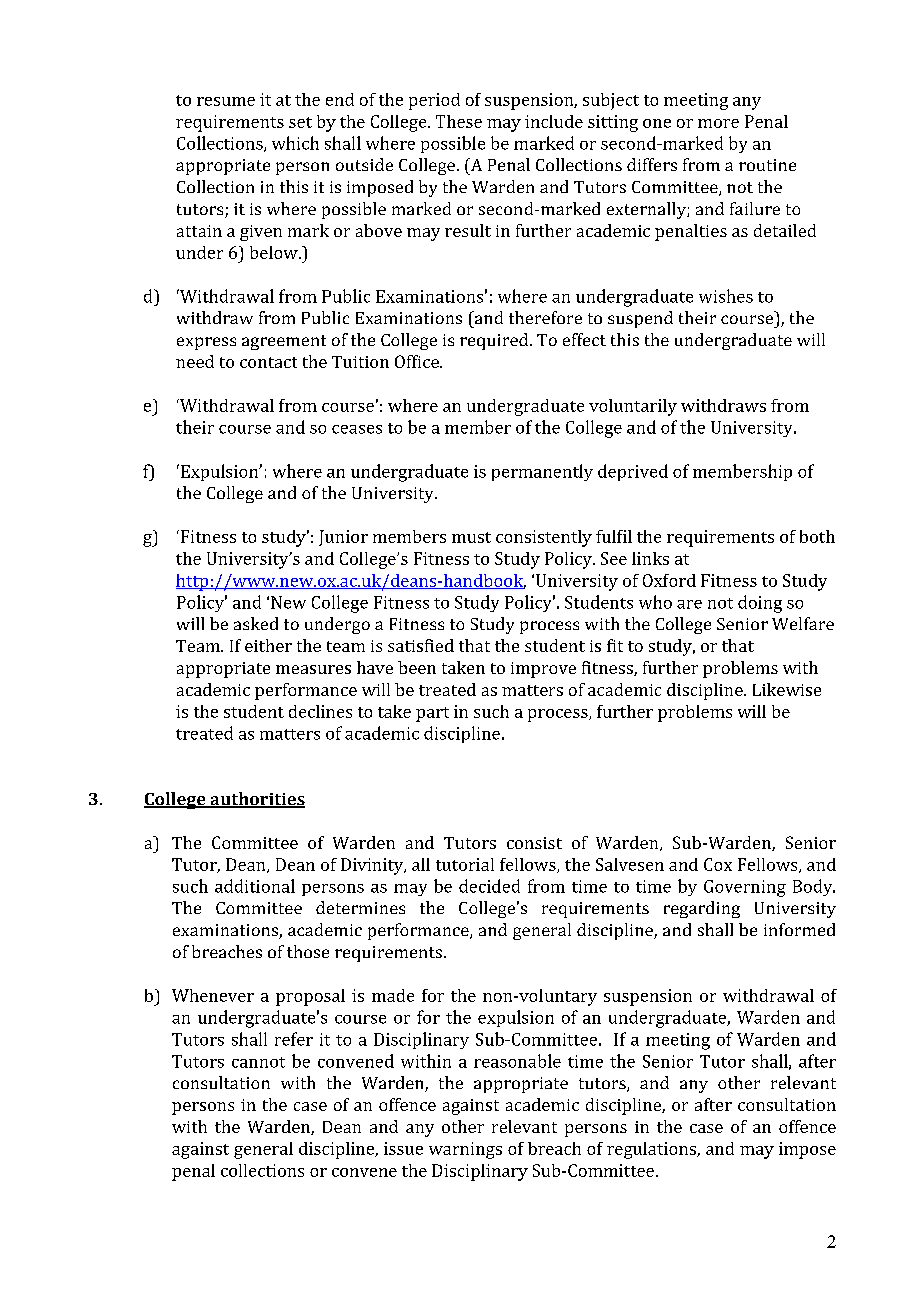 Image resolution: width=924 pixels, height=1308 pixels. Describe the element at coordinates (295, 143) in the screenshot. I see `which` at that location.
